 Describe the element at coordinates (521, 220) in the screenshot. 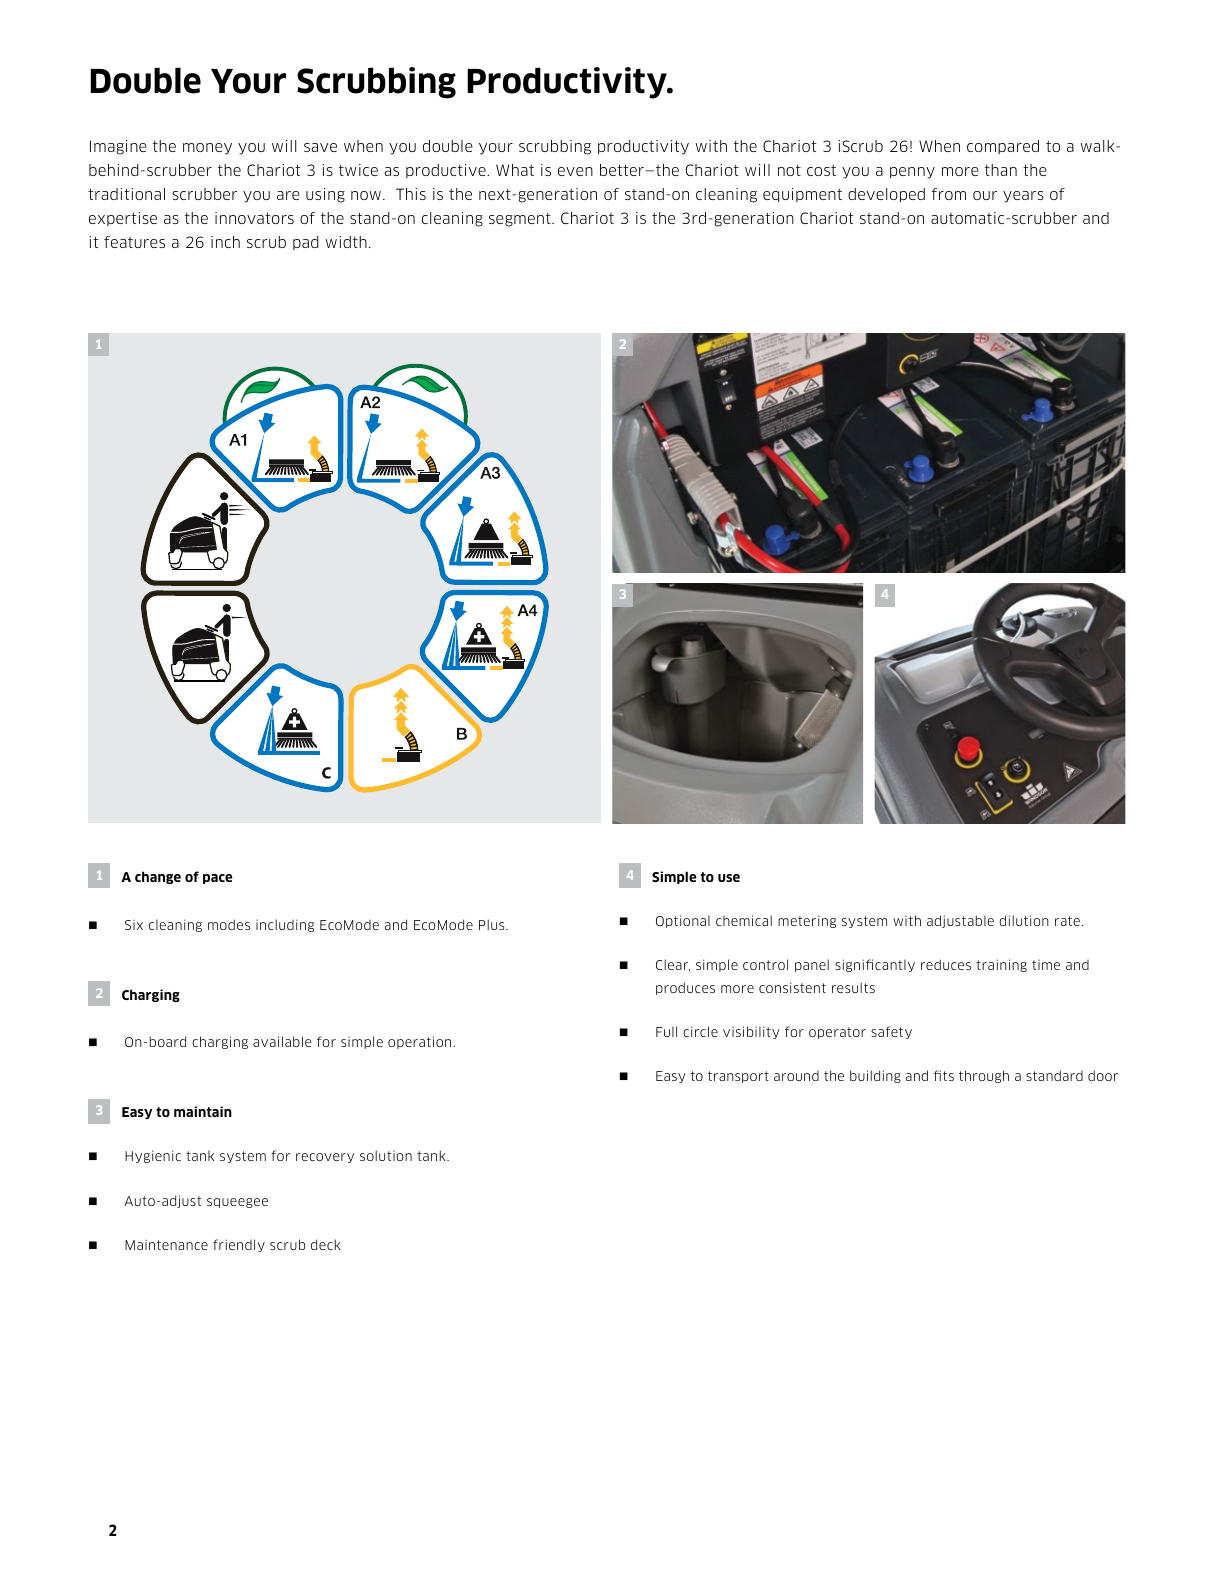

I see `segment` at that location.
